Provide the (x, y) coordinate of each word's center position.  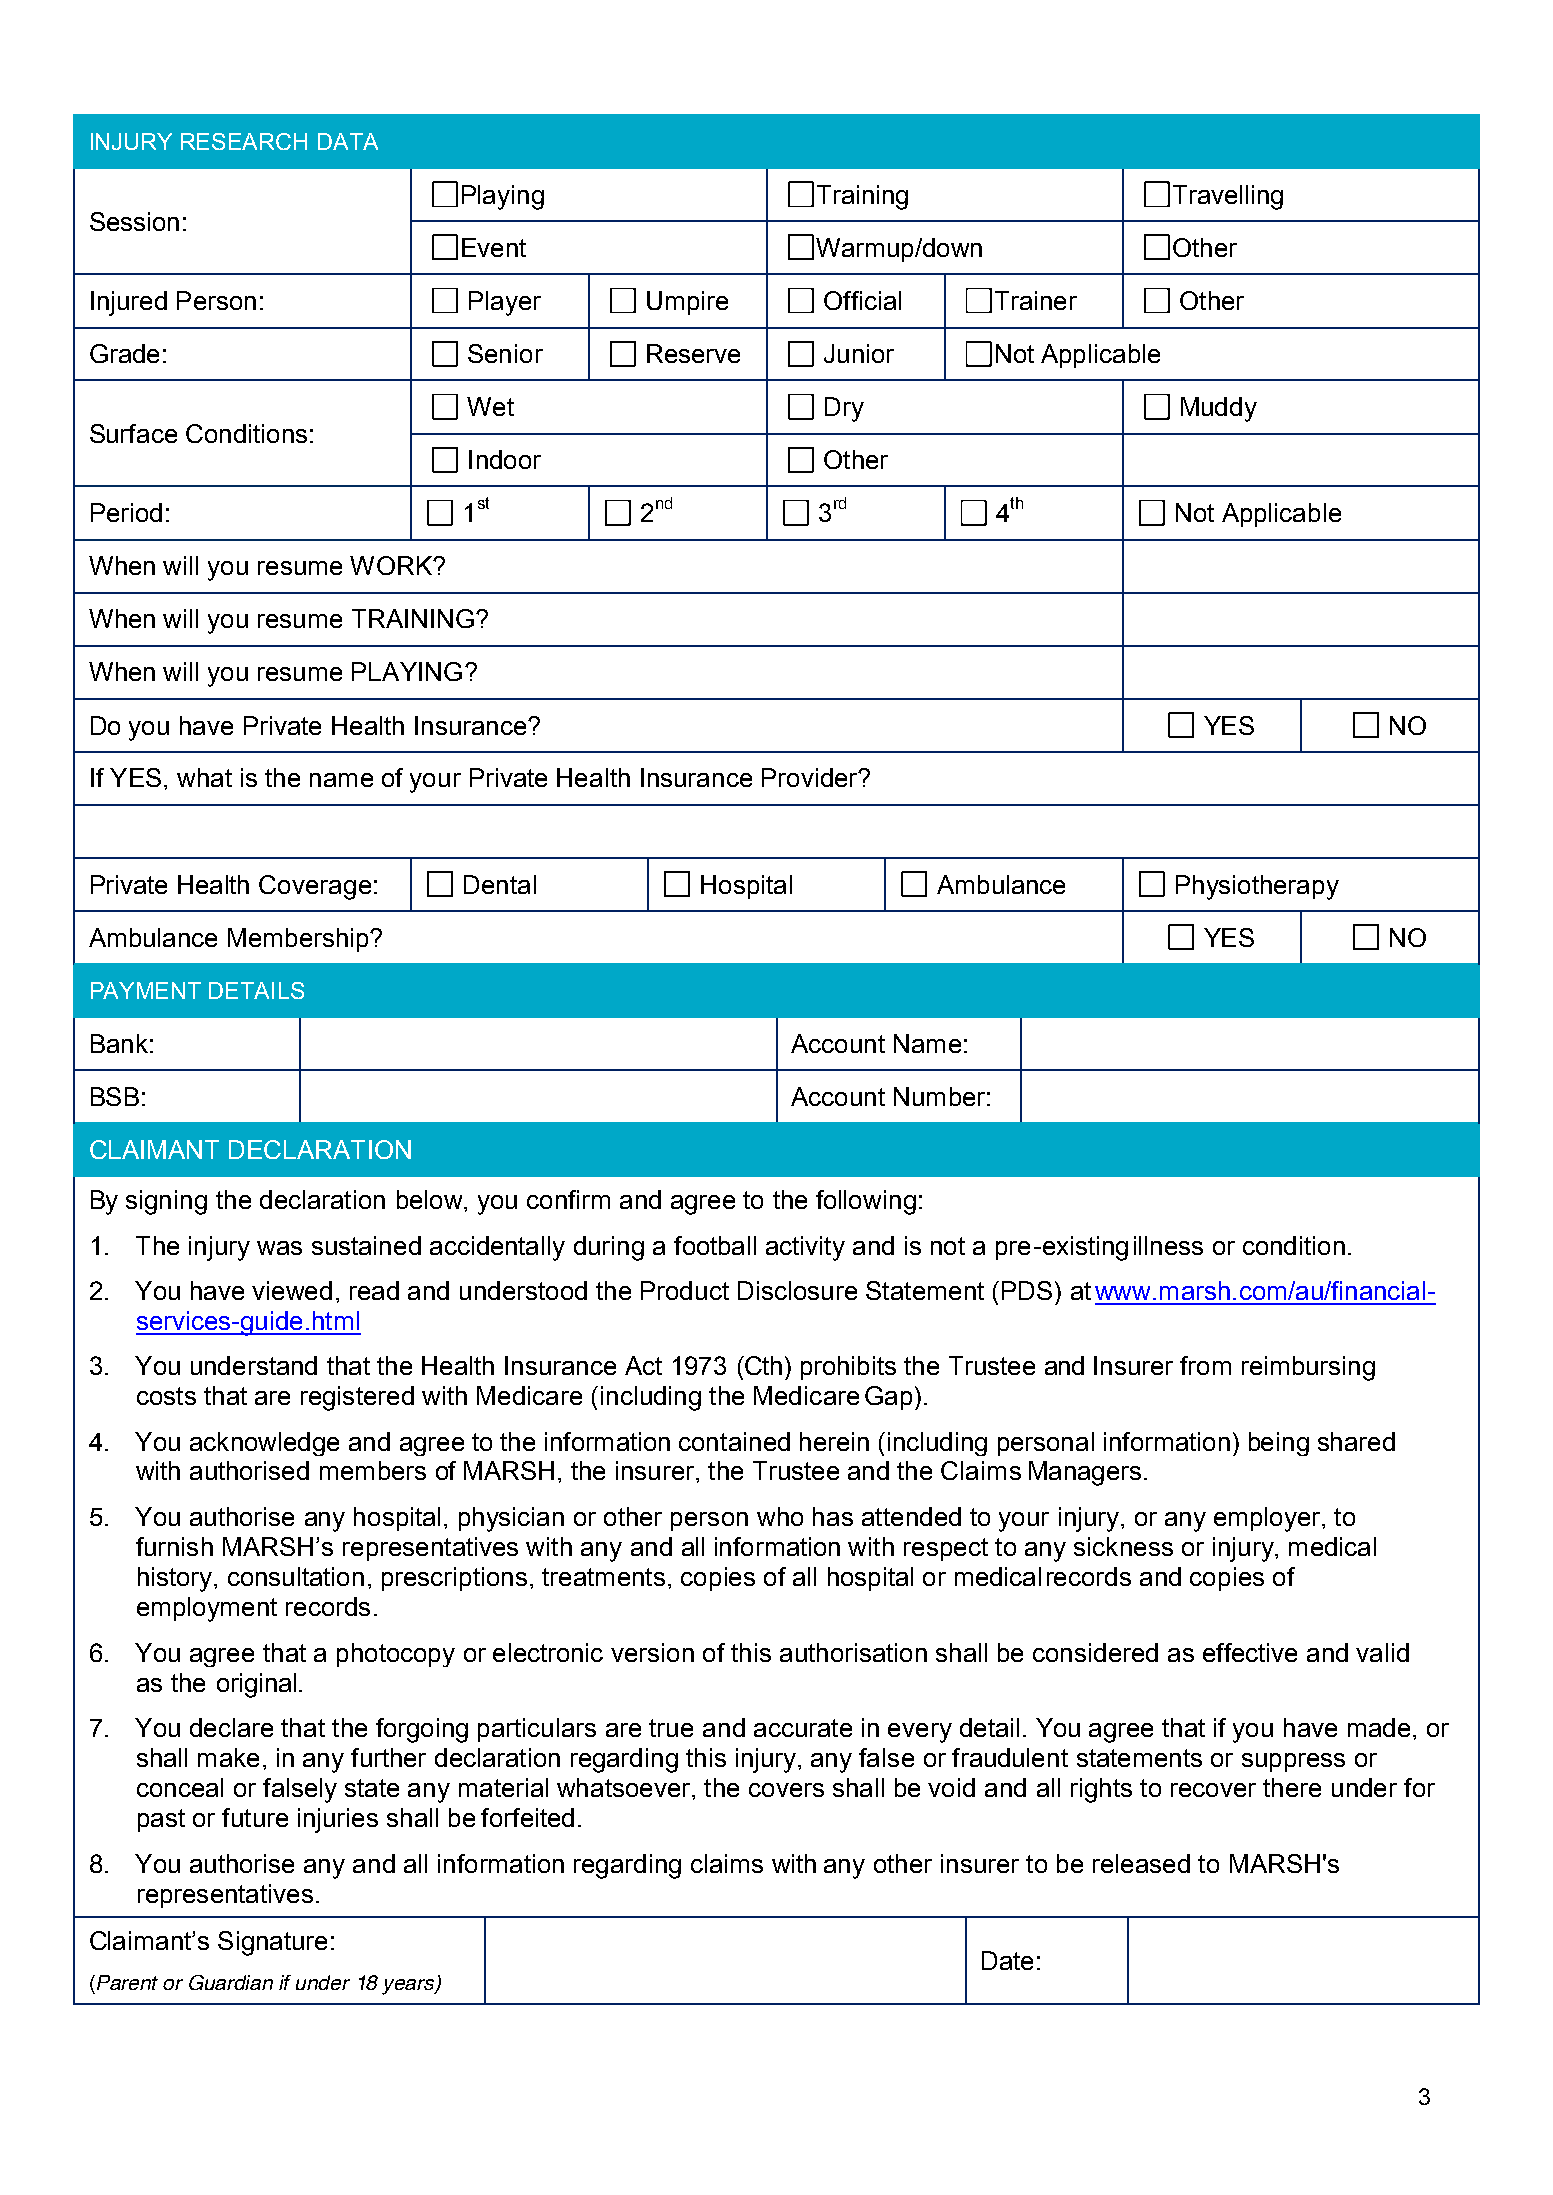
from (1205, 1365)
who (780, 1516)
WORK (392, 565)
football (715, 1245)
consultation (296, 1576)
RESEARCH (244, 141)
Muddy (1219, 409)
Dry (844, 409)
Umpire (687, 303)
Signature (272, 1943)
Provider (811, 777)
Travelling (1228, 197)
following (866, 1202)
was (279, 1248)
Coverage (315, 887)
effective (1250, 1652)
